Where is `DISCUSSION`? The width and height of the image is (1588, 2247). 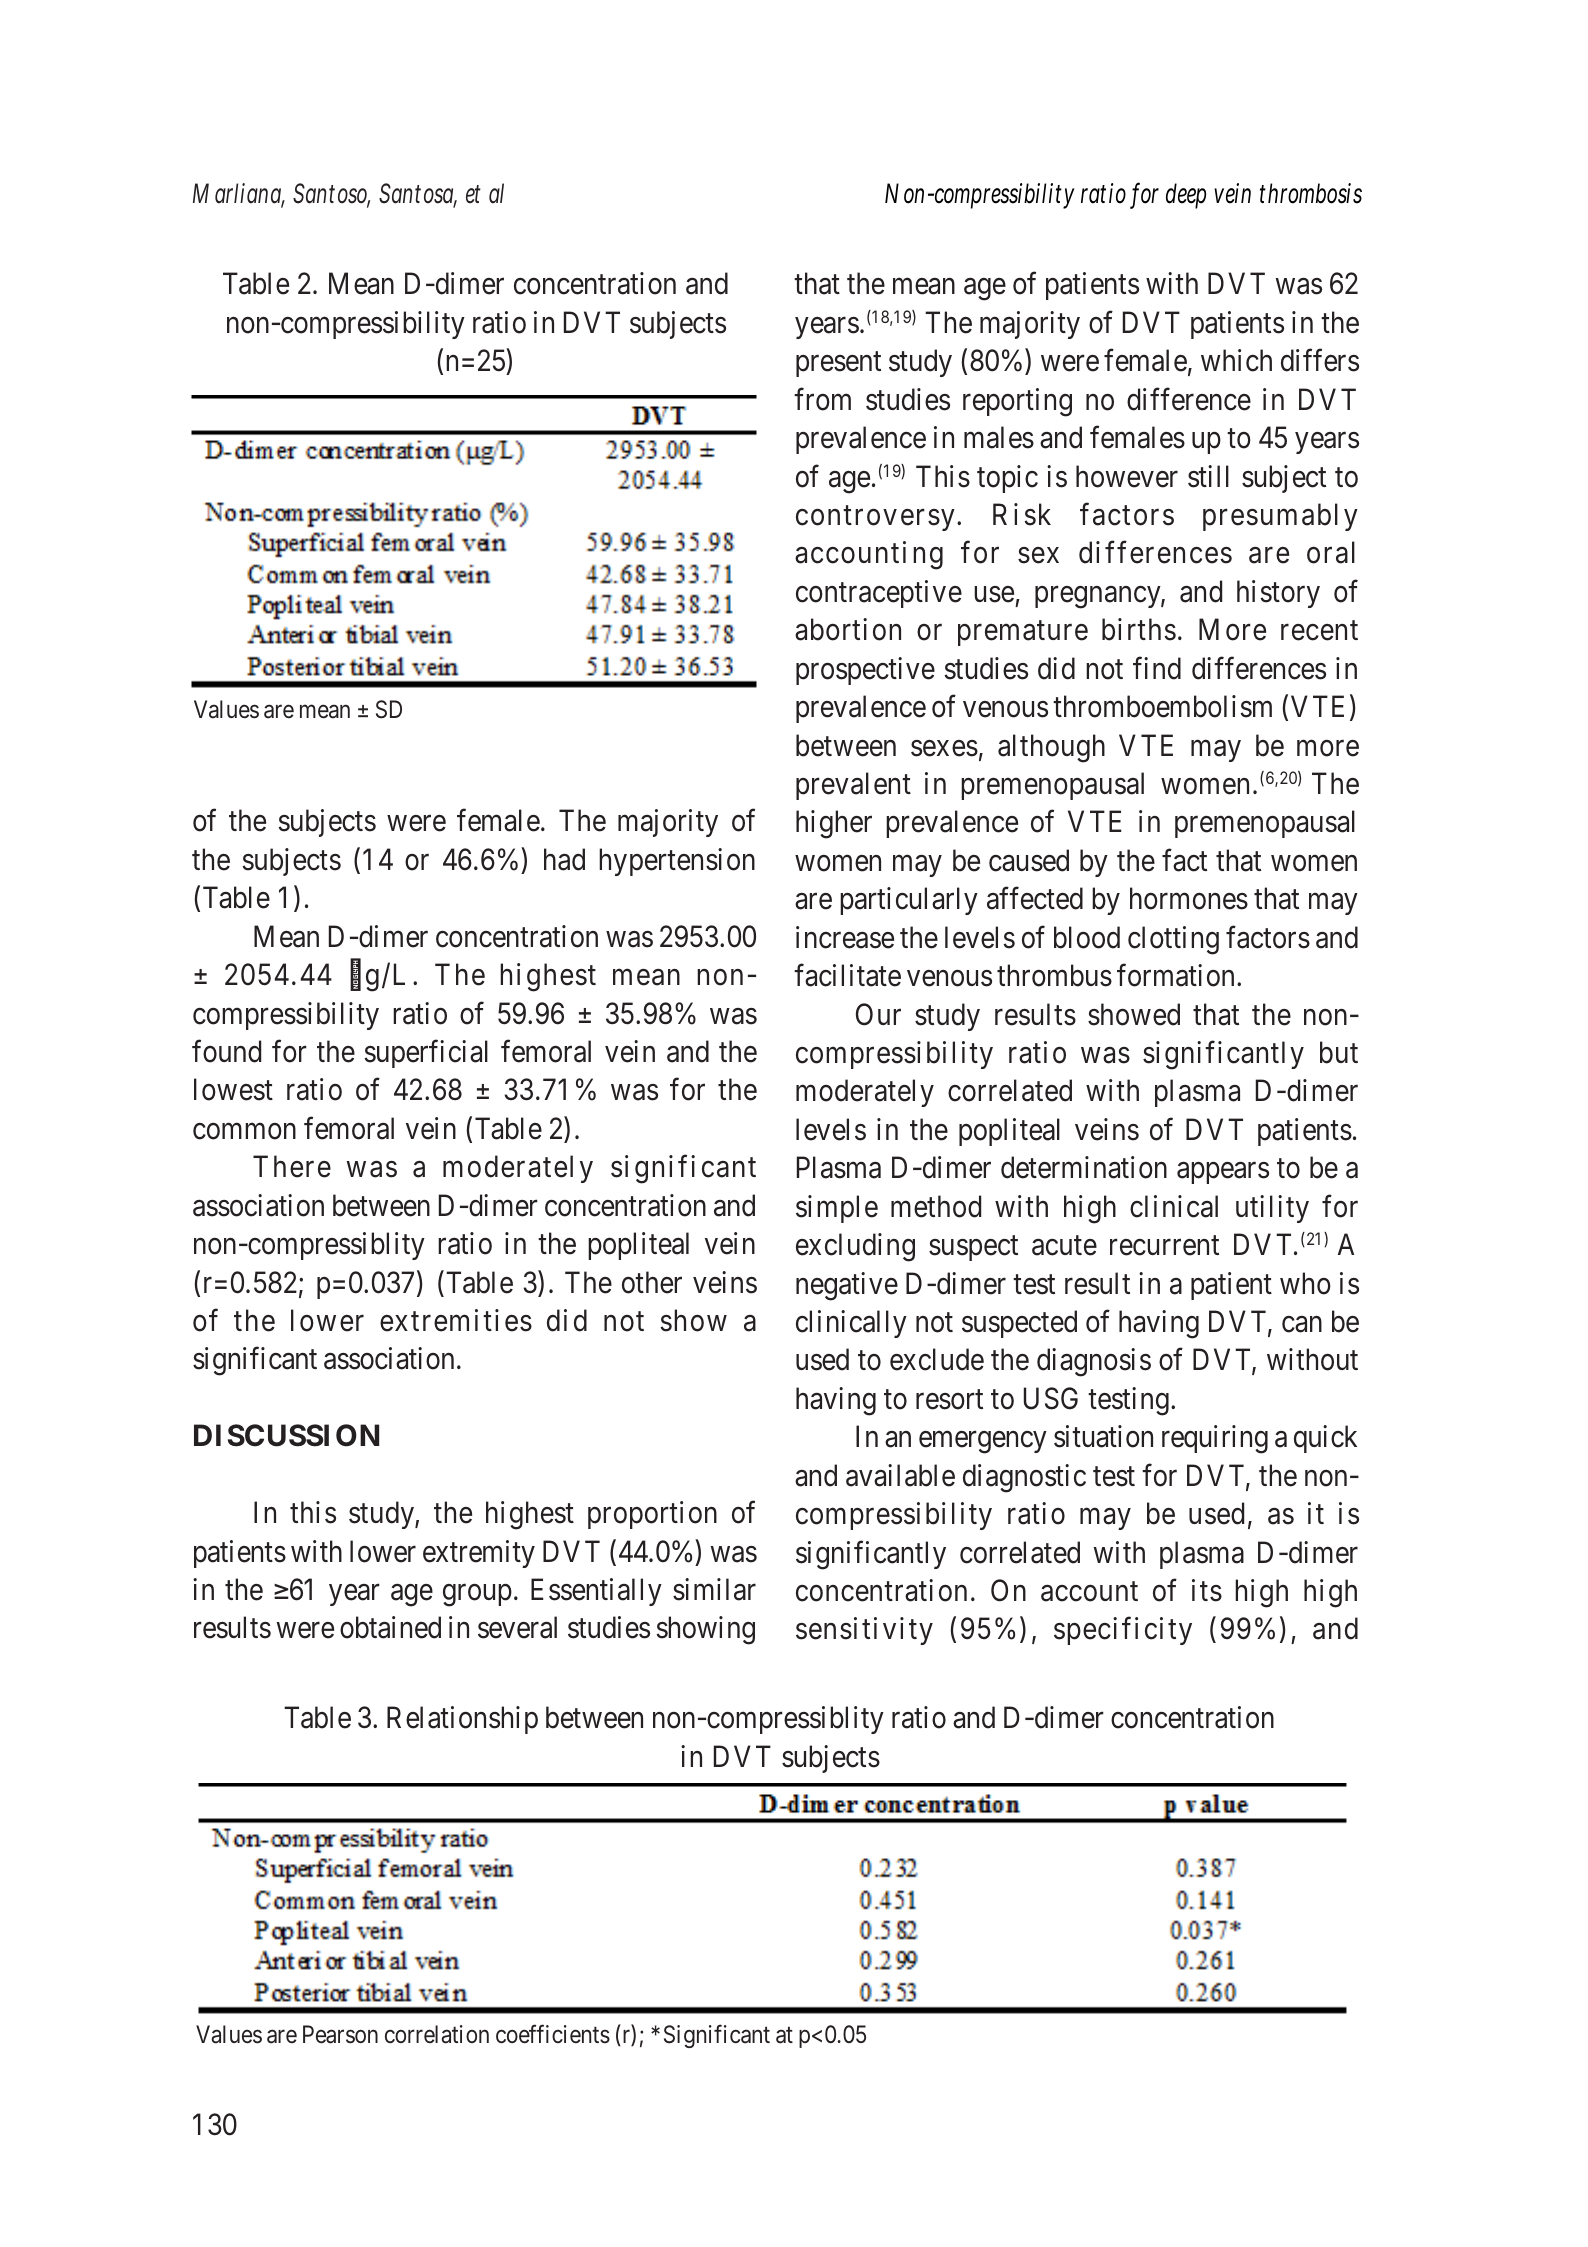 DISCUSSION is located at coordinates (286, 1435).
